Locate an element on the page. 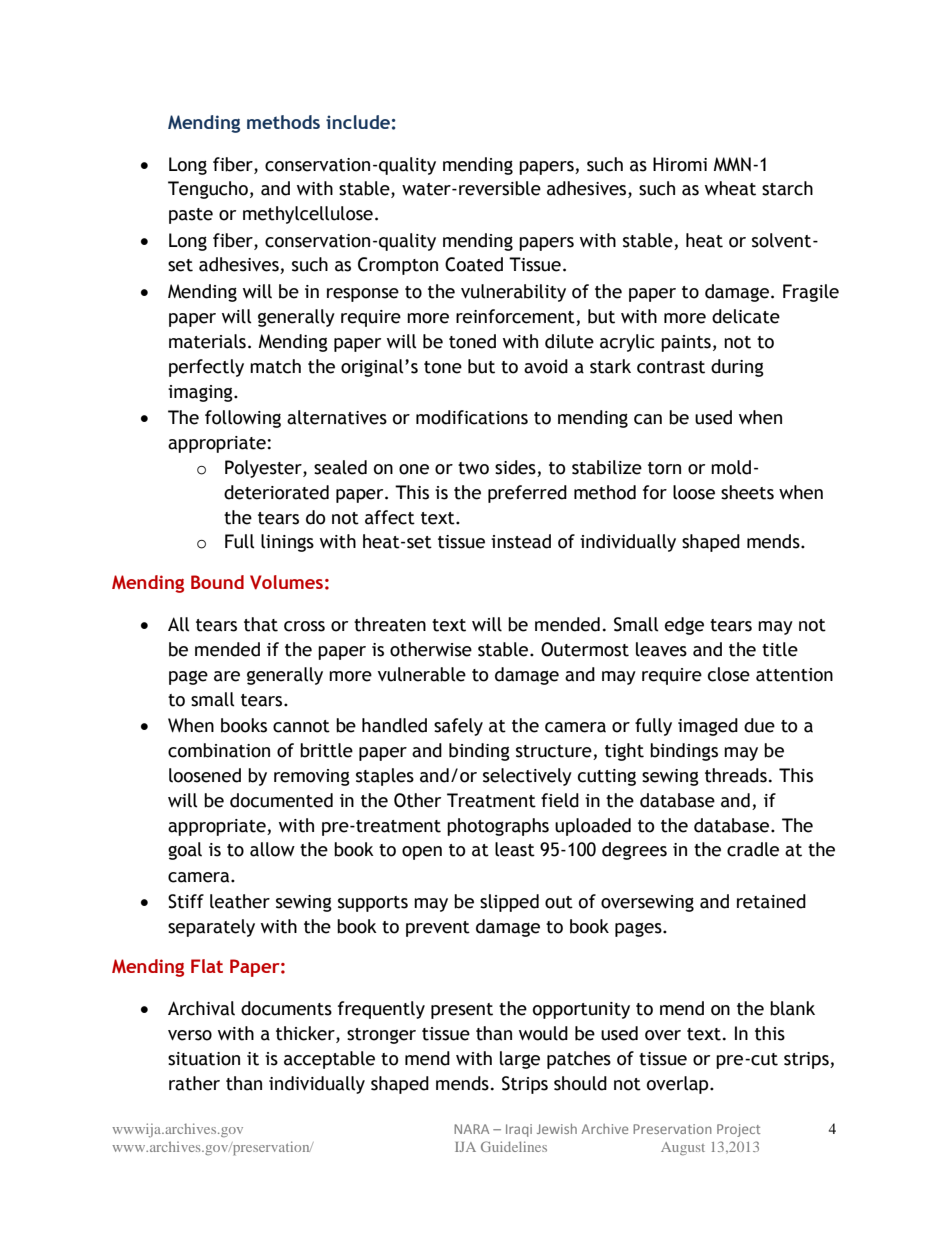 The image size is (952, 1233). Coated is located at coordinates (474, 264).
